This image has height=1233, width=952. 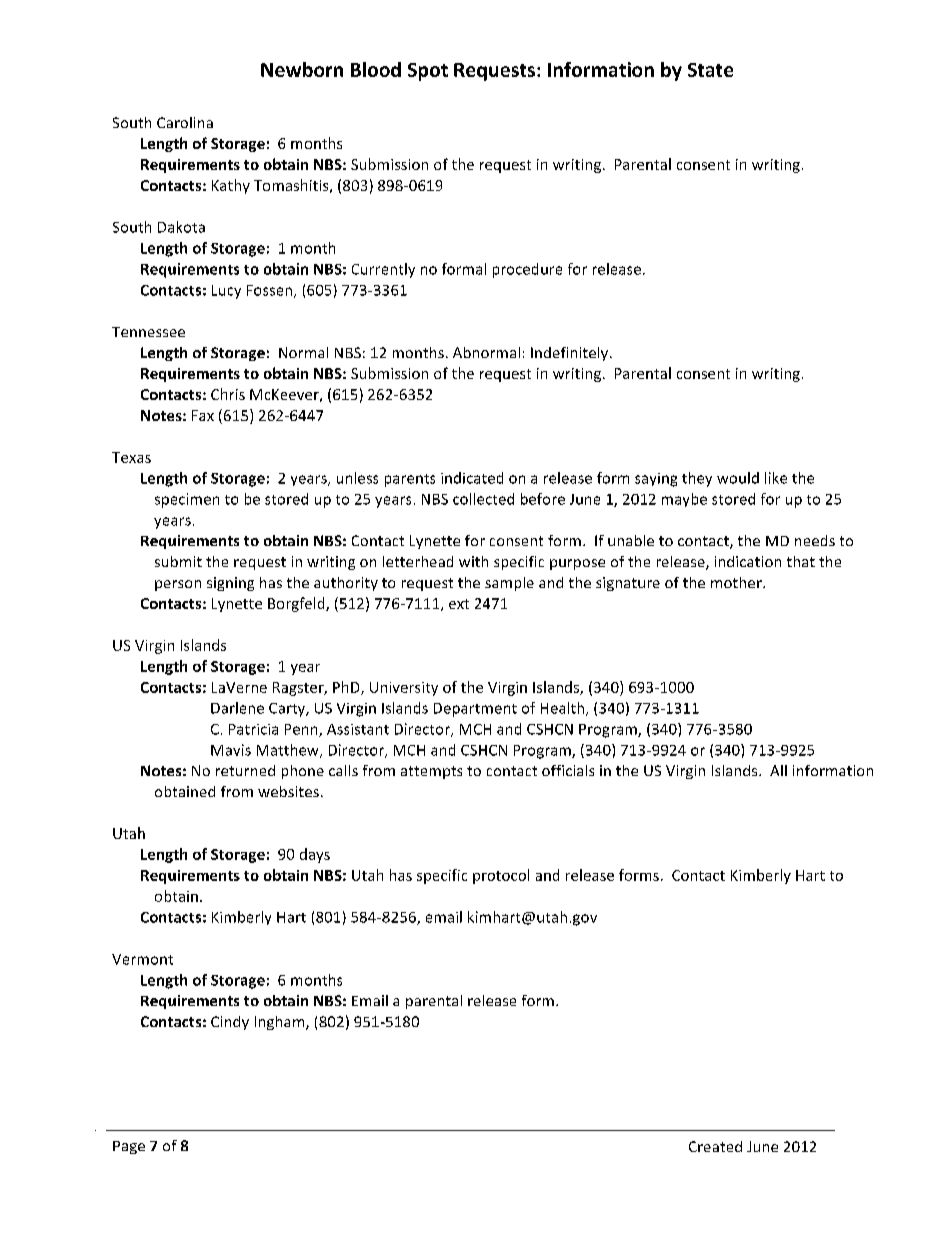 I want to click on Ingham, so click(x=281, y=1023).
